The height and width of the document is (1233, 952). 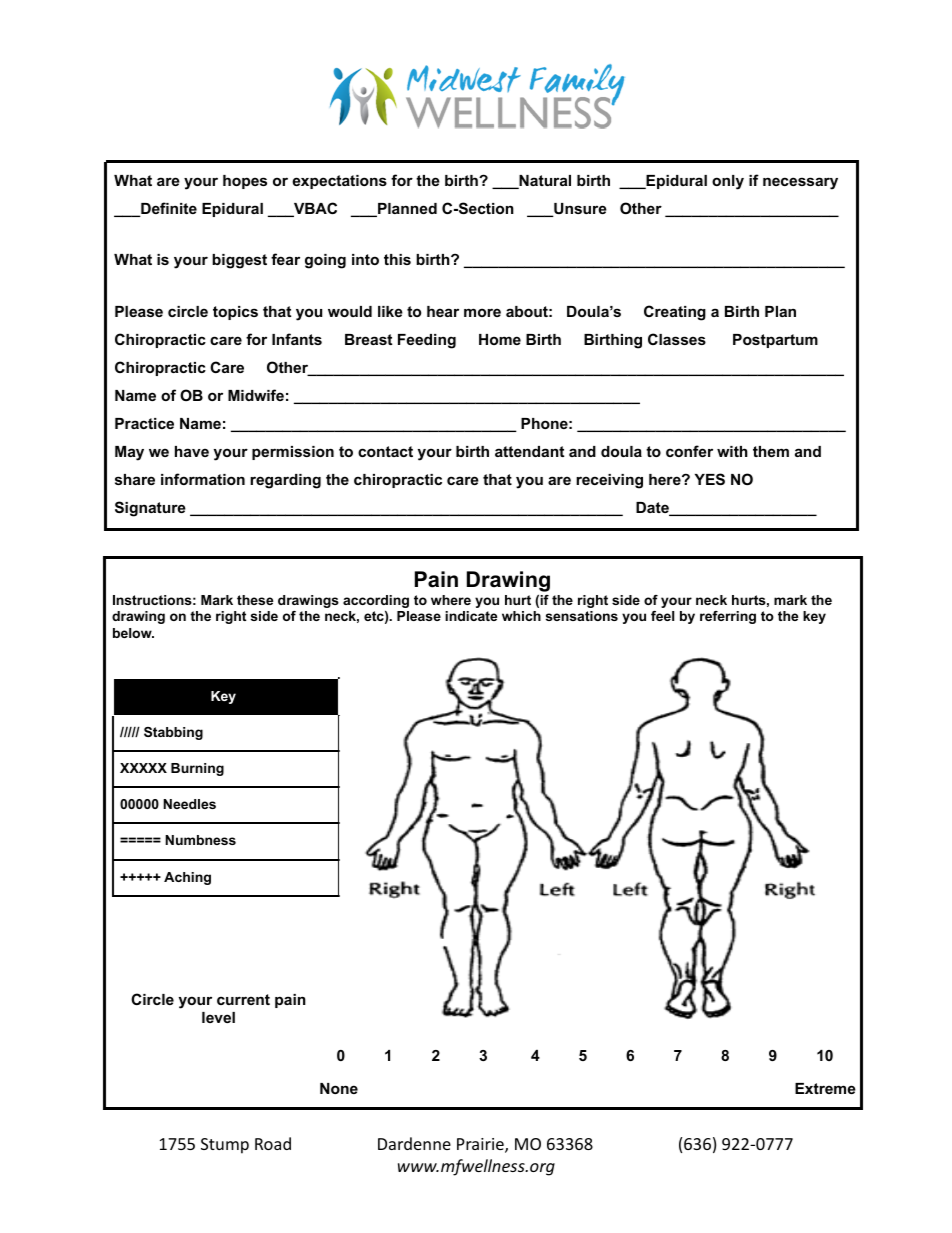 What do you see at coordinates (243, 999) in the document?
I see `current` at bounding box center [243, 999].
